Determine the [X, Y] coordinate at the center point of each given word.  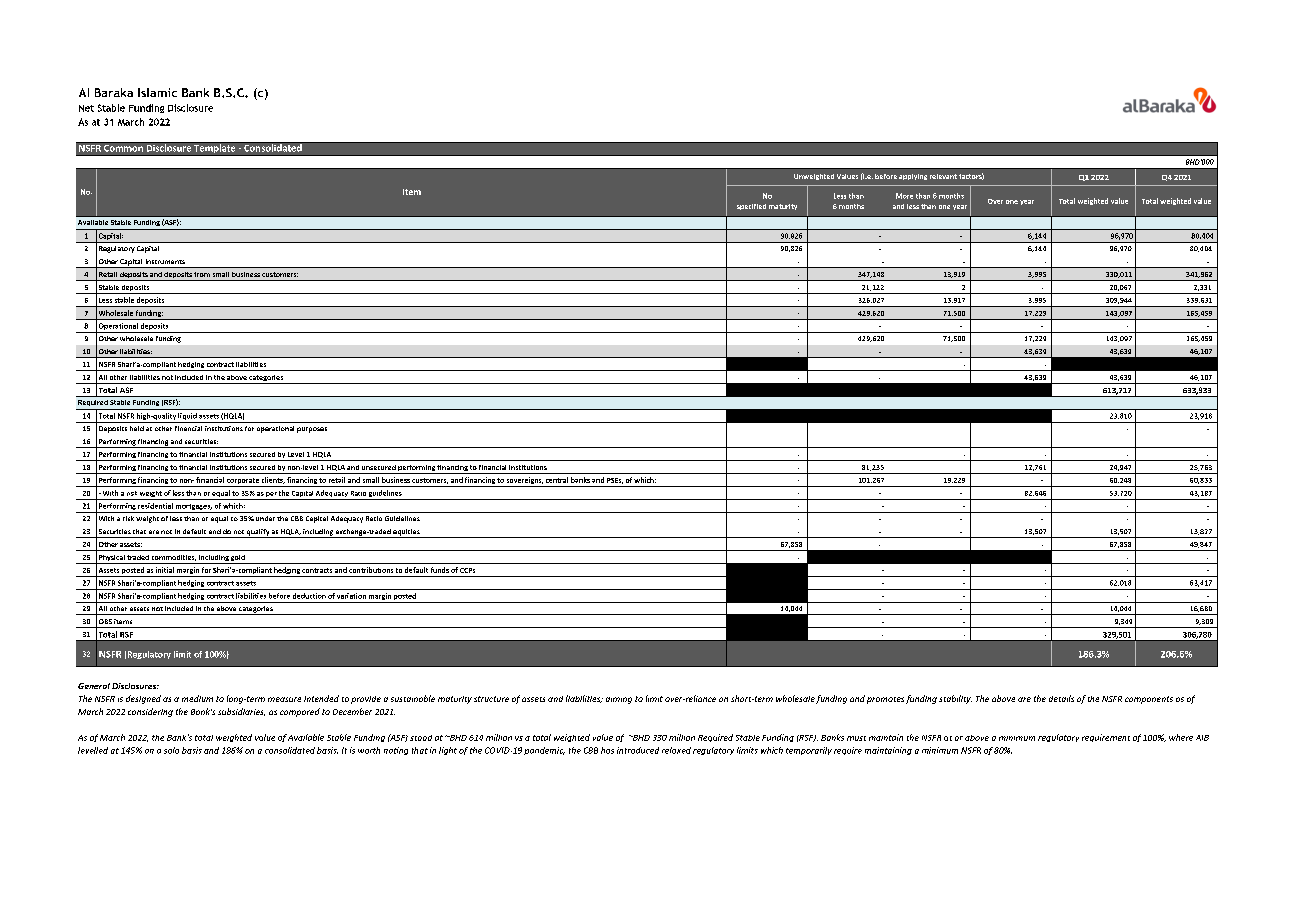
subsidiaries [241, 712]
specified [751, 207]
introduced [638, 750]
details [1061, 698]
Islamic [157, 92]
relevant [943, 176]
